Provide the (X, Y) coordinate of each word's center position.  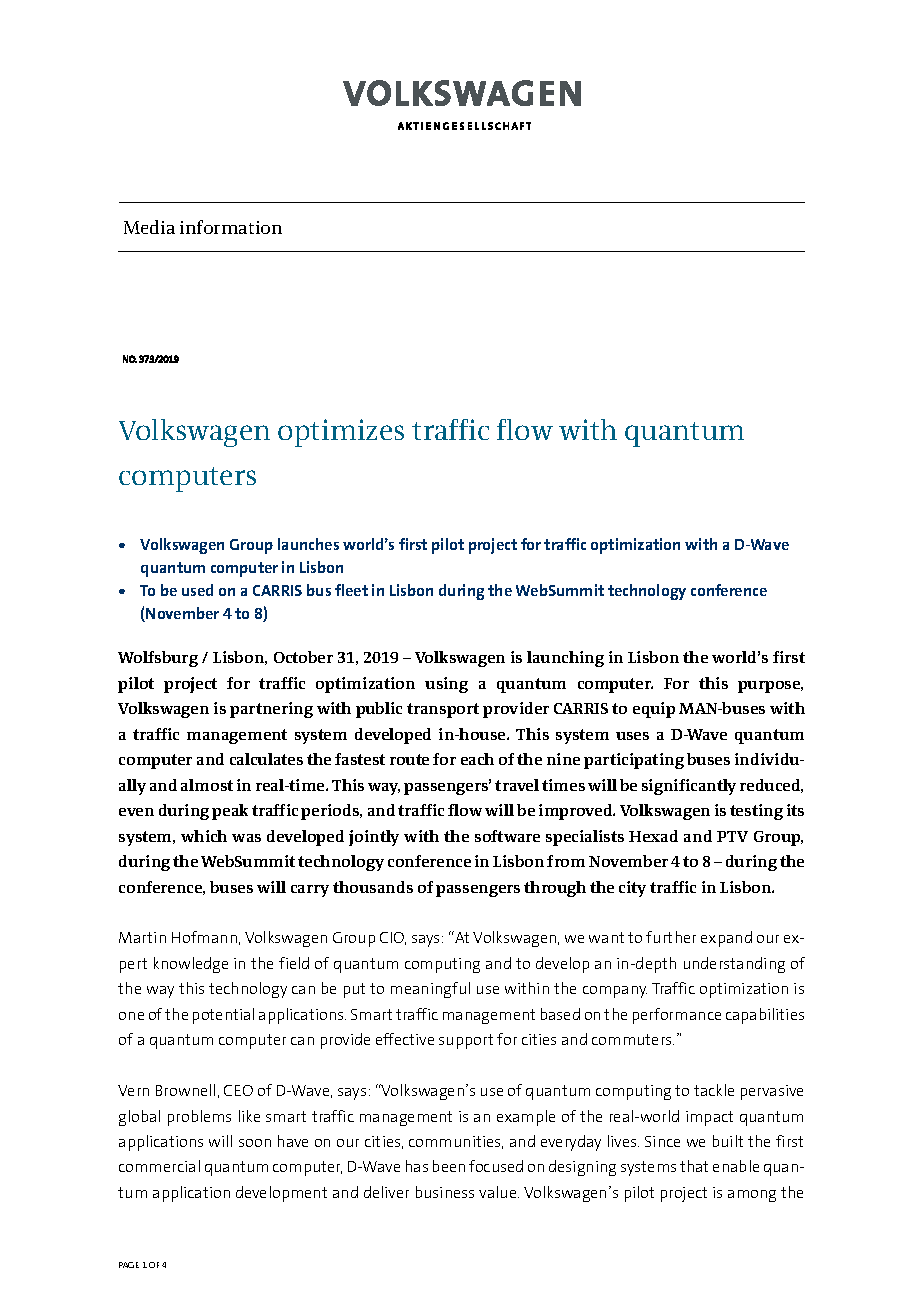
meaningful (430, 990)
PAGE (129, 1265)
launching (565, 659)
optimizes (341, 433)
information (231, 227)
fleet (351, 590)
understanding (734, 965)
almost (207, 785)
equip (654, 710)
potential (223, 1016)
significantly (689, 787)
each (477, 759)
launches (308, 544)
